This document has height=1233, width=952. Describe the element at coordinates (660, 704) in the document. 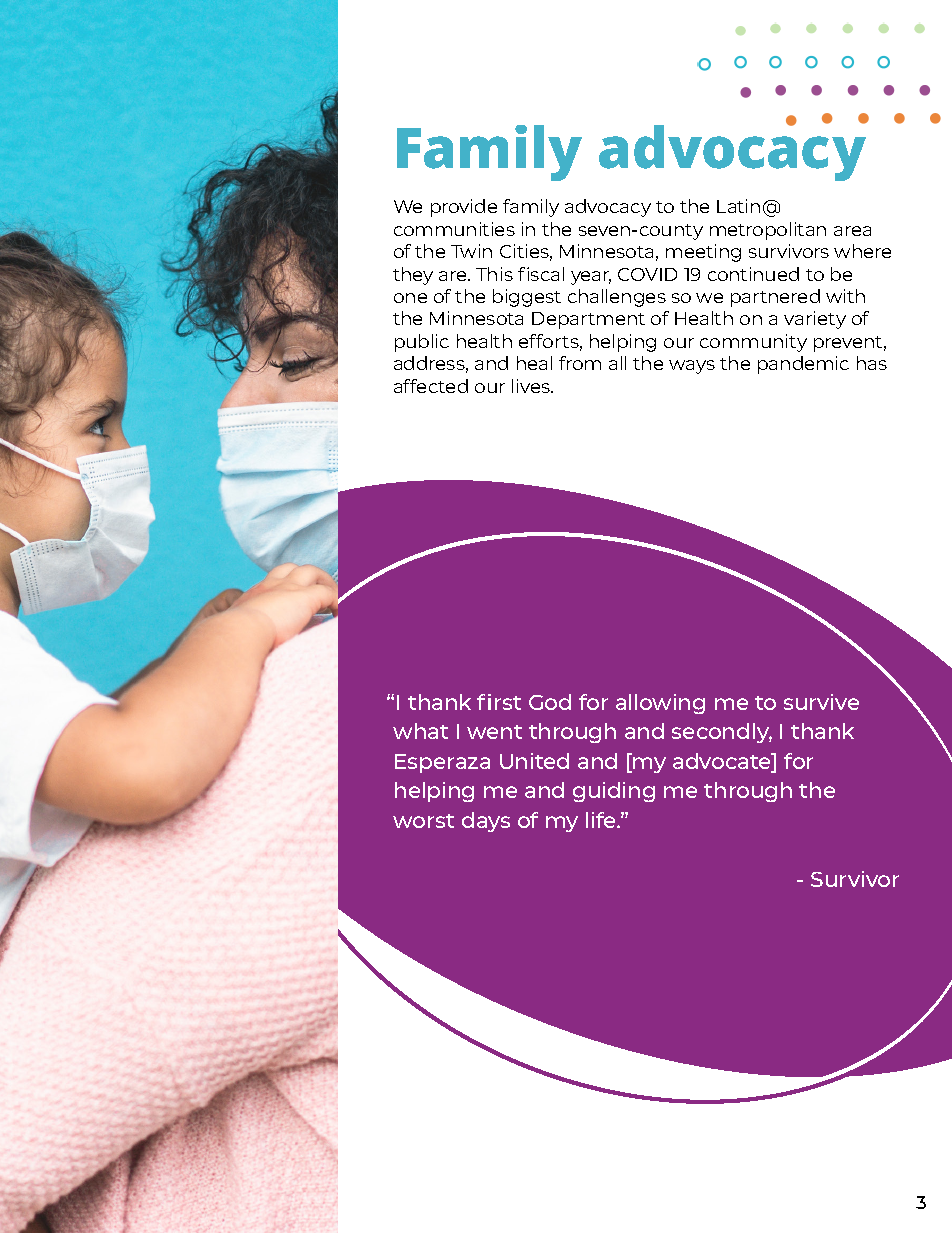

I see `allowing` at that location.
